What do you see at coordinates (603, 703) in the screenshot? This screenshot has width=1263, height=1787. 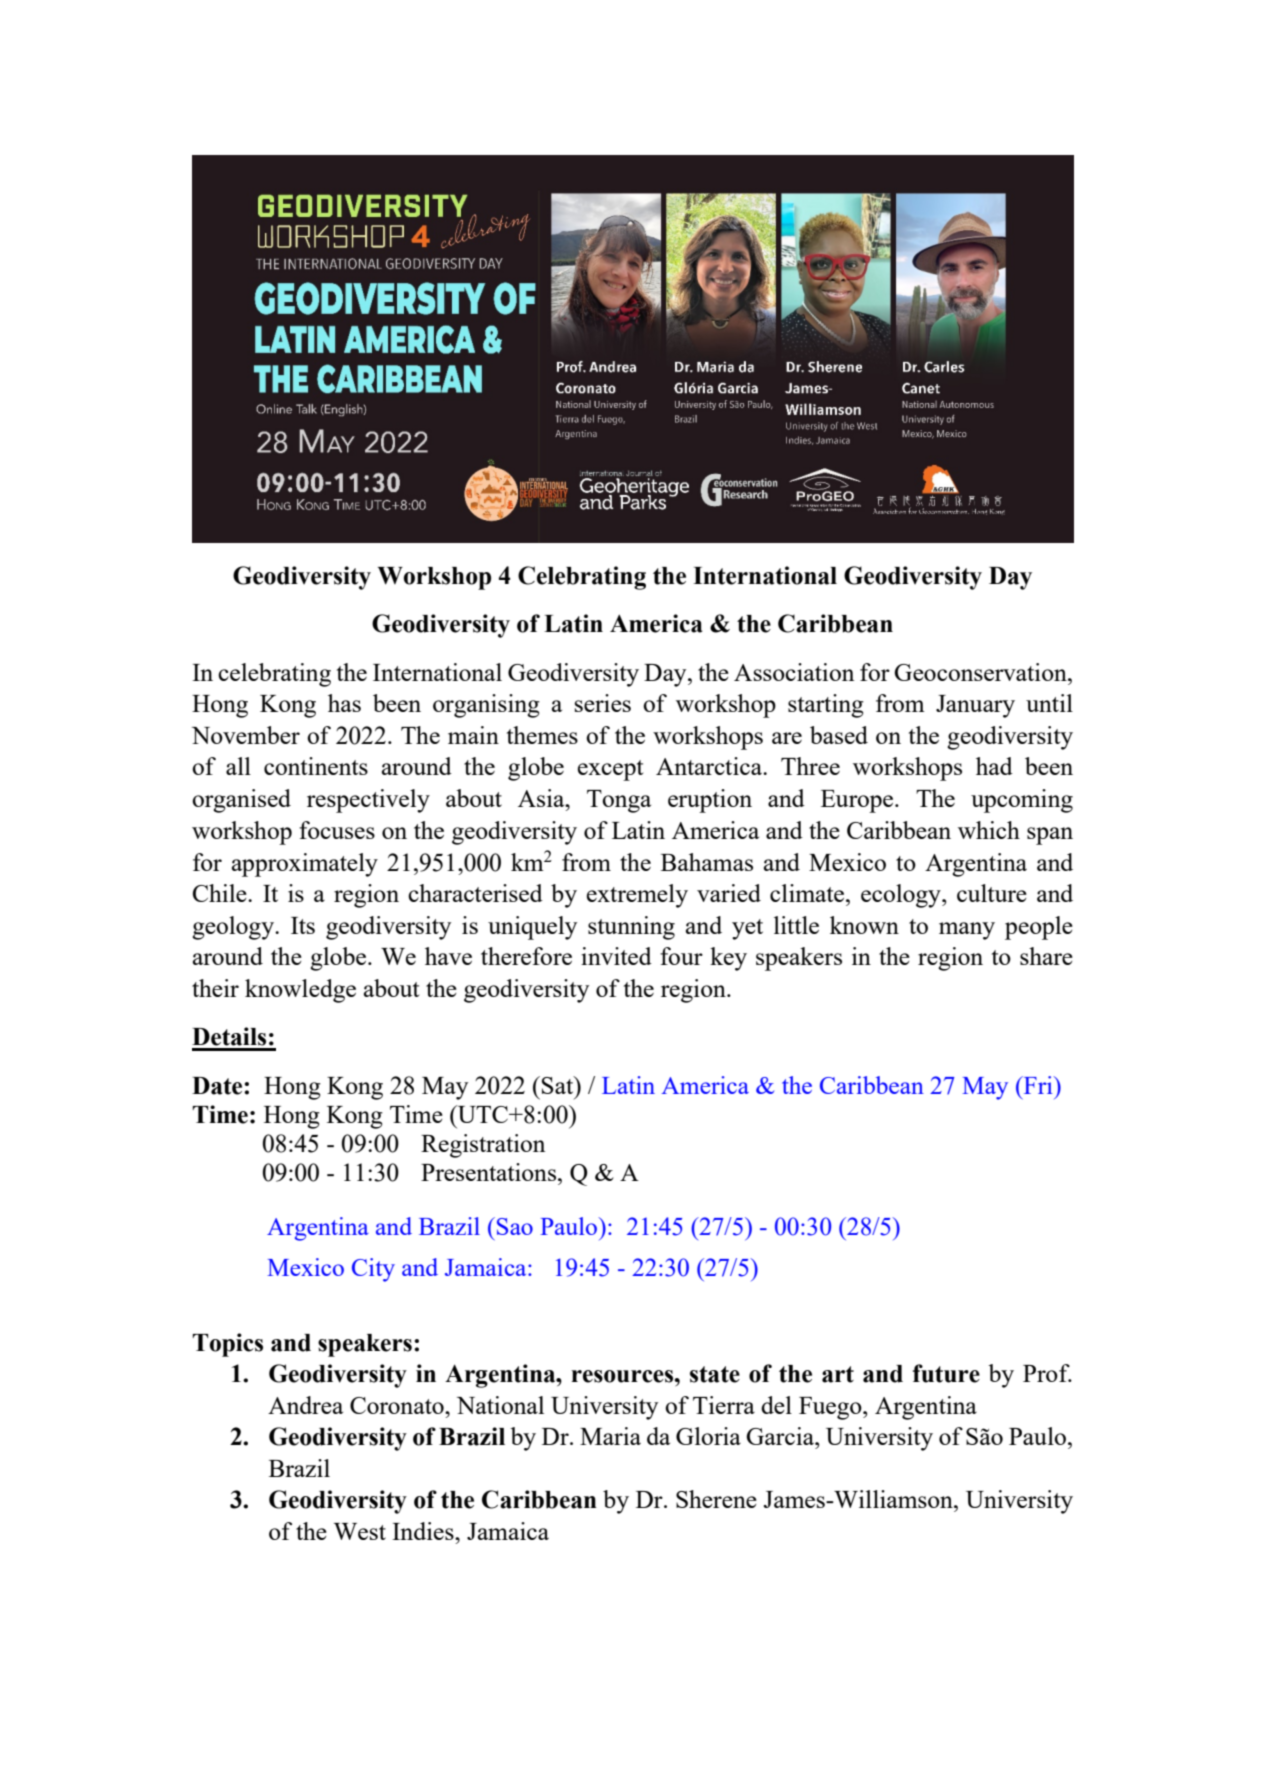 I see `series` at bounding box center [603, 703].
